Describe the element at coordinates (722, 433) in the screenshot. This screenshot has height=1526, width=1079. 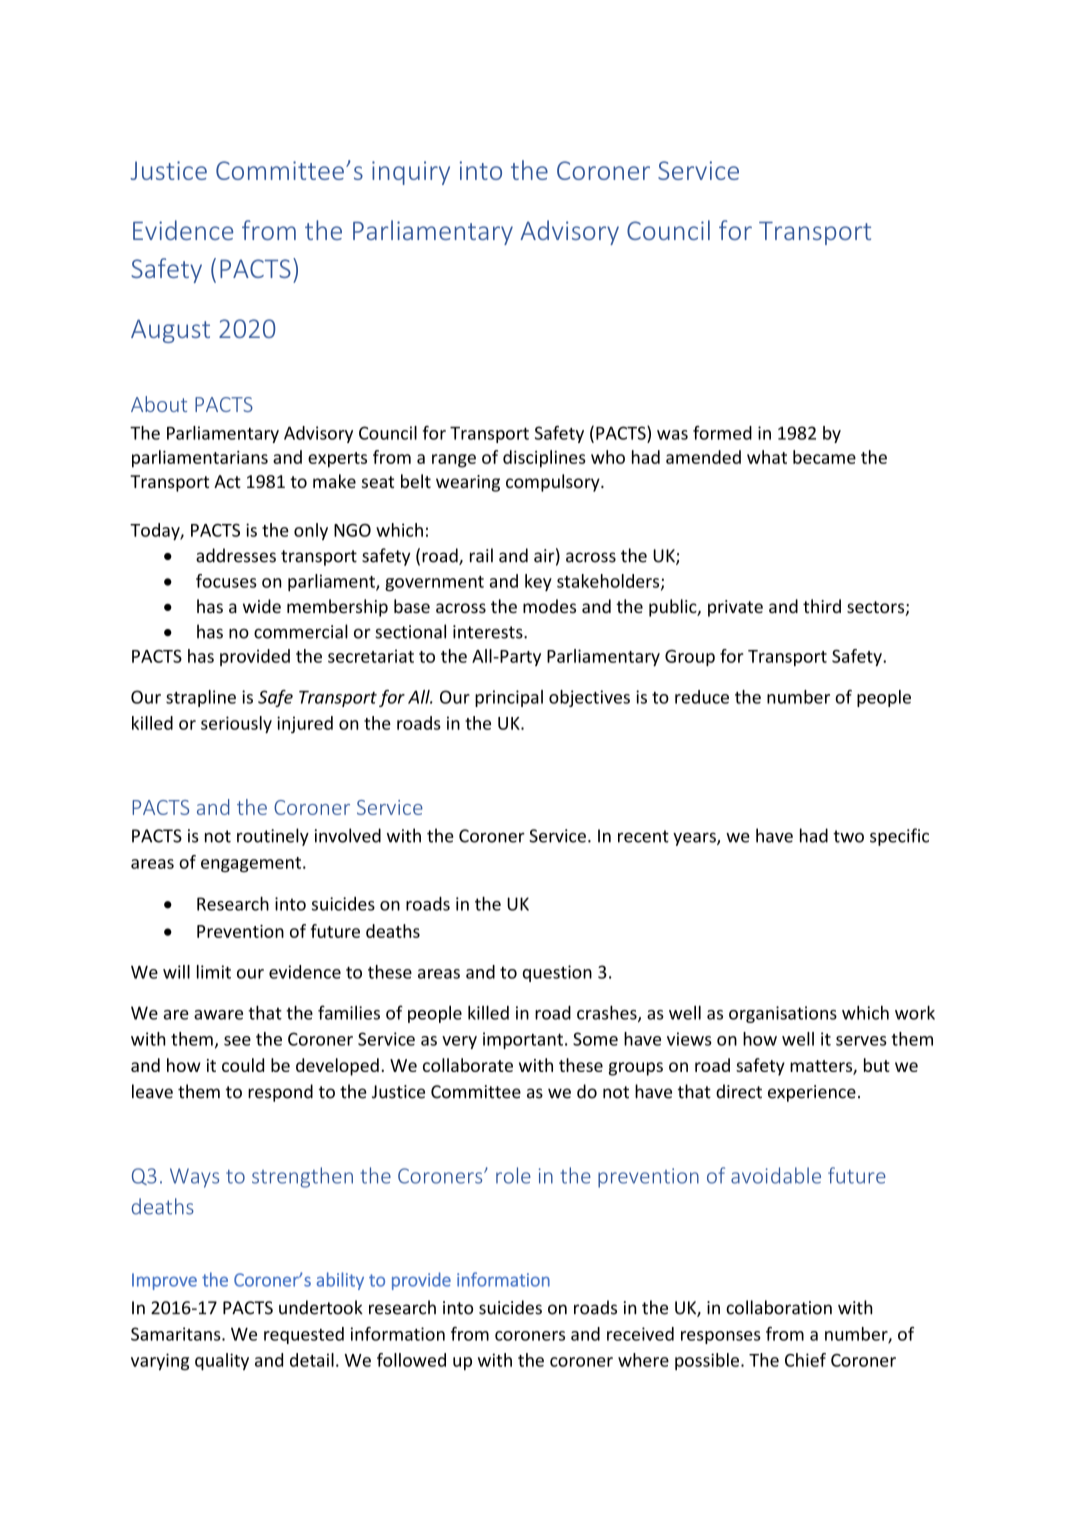
I see `formed` at that location.
